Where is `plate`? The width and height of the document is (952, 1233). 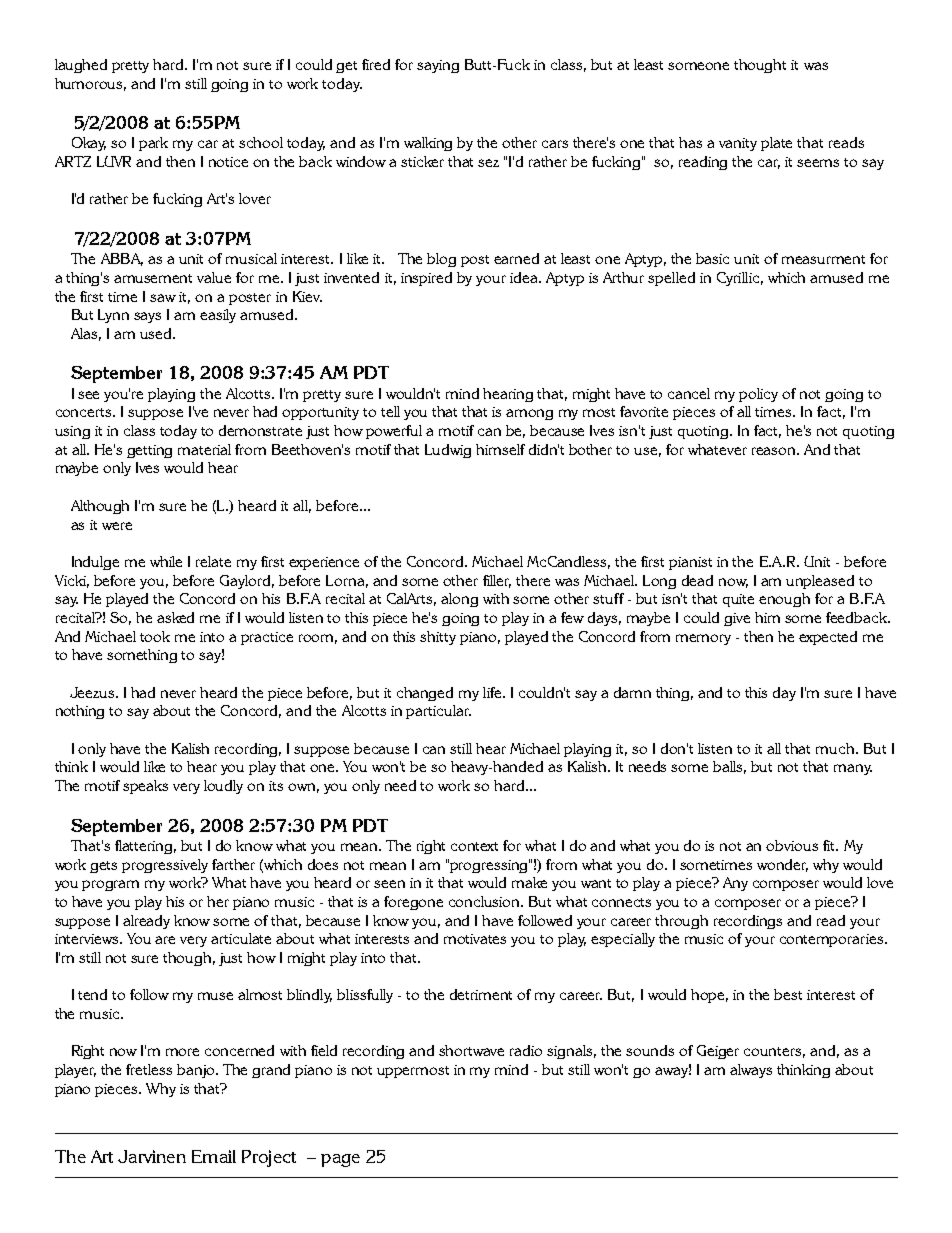
plate is located at coordinates (776, 144).
